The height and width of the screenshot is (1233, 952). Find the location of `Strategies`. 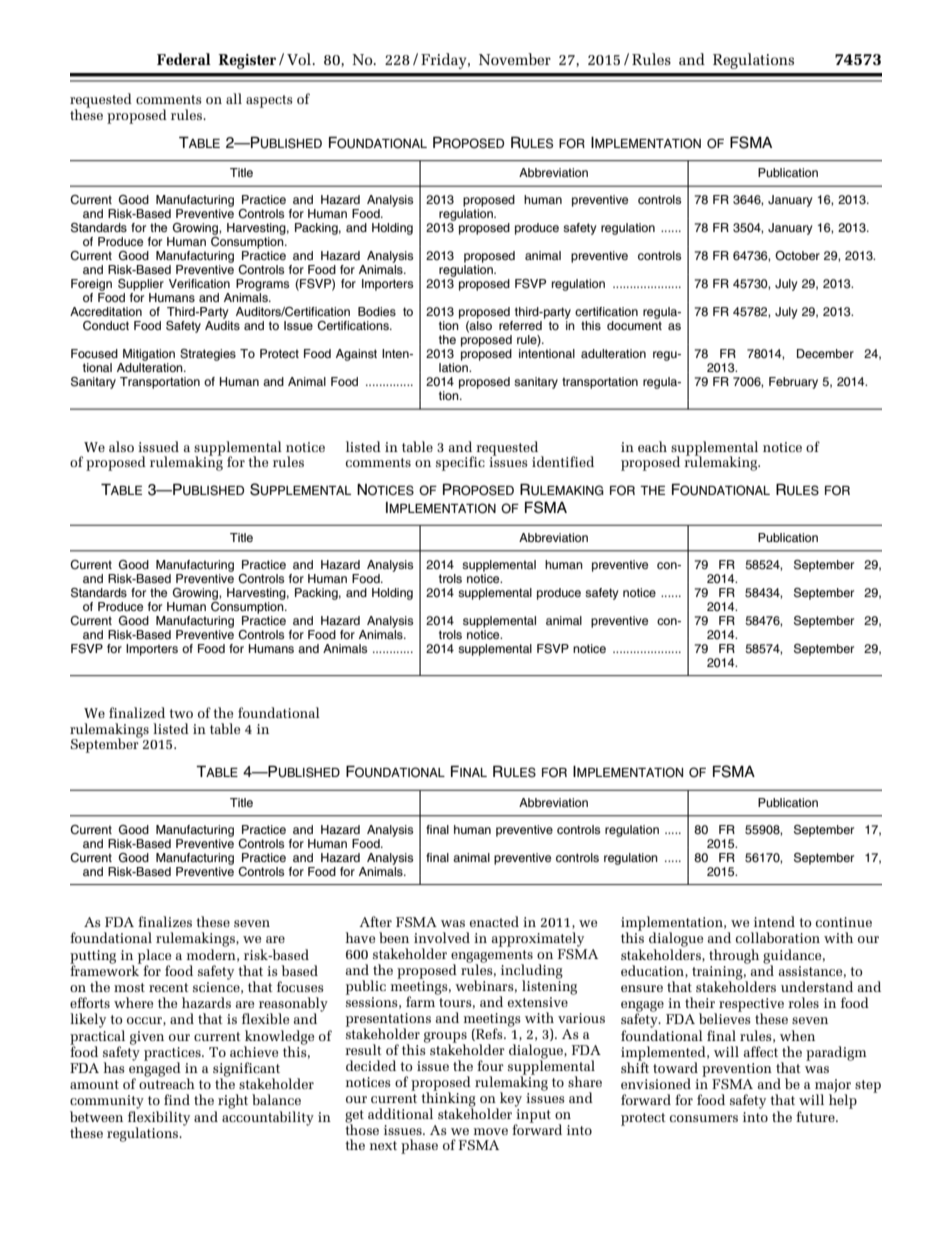

Strategies is located at coordinates (208, 355).
